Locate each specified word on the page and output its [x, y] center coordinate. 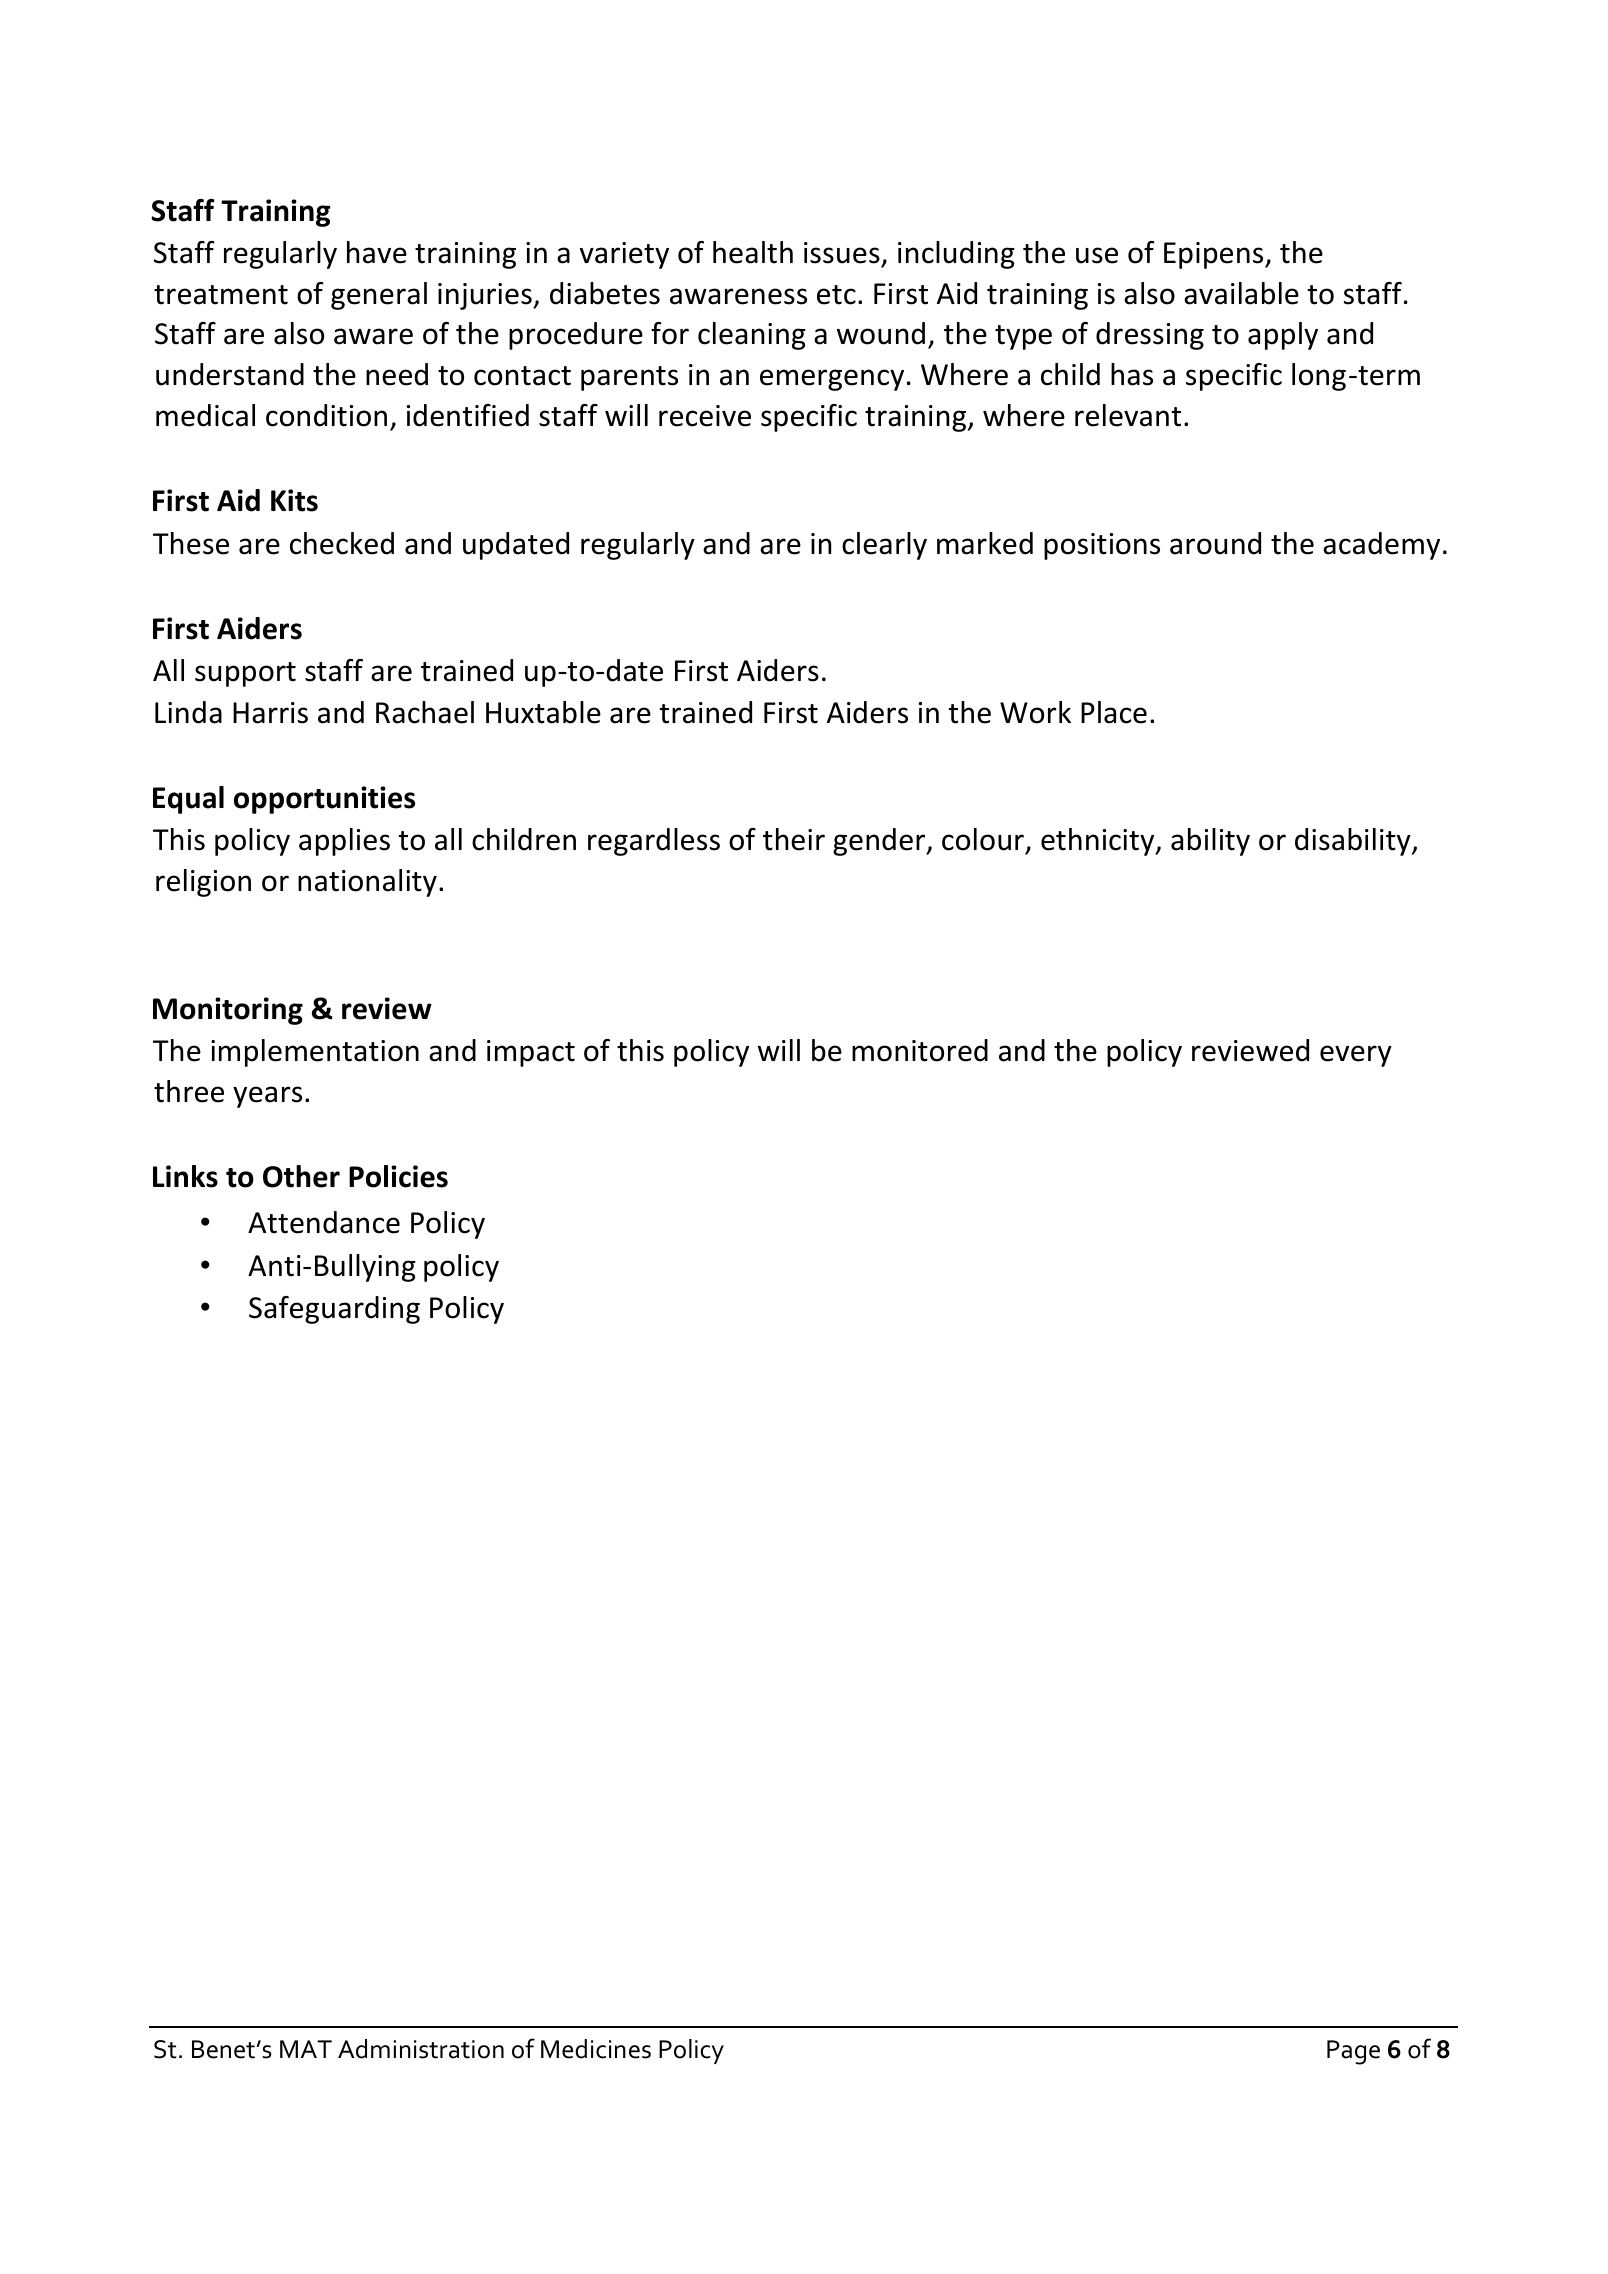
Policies [398, 1176]
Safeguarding [334, 1310]
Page [1353, 2052]
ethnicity [1099, 842]
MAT [306, 2049]
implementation [315, 1053]
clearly [884, 546]
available [1241, 293]
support [245, 674]
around [1215, 543]
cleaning [752, 336]
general [379, 296]
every [1356, 1056]
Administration [421, 2049]
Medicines [596, 2049]
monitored [920, 1050]
